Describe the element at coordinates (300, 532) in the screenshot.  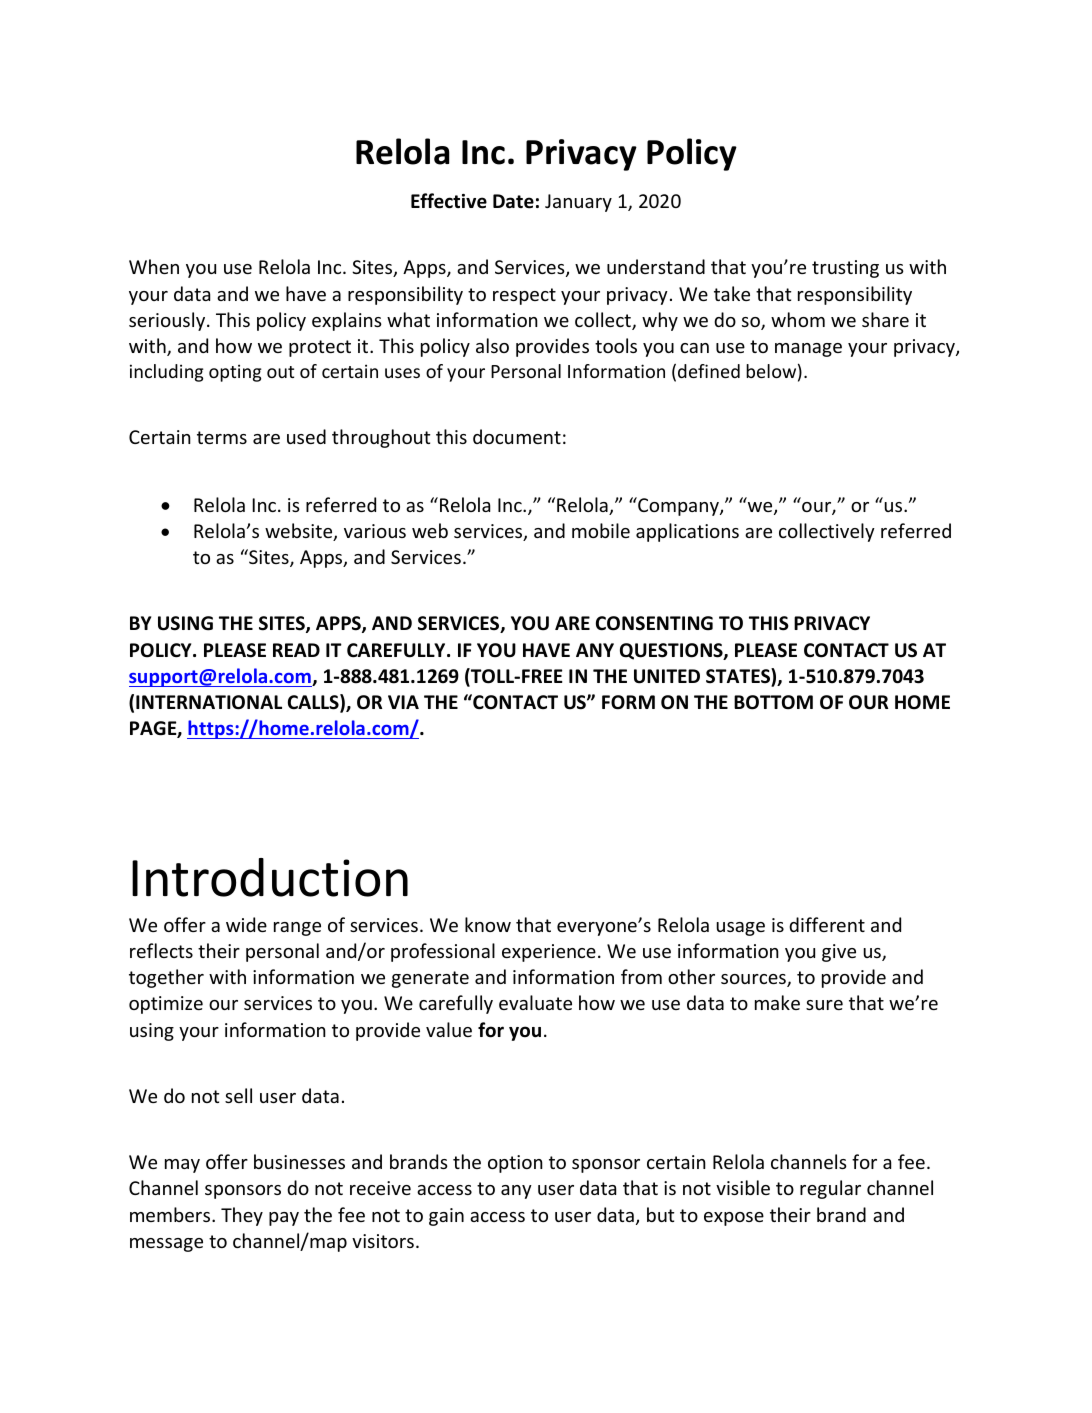
I see `website` at that location.
